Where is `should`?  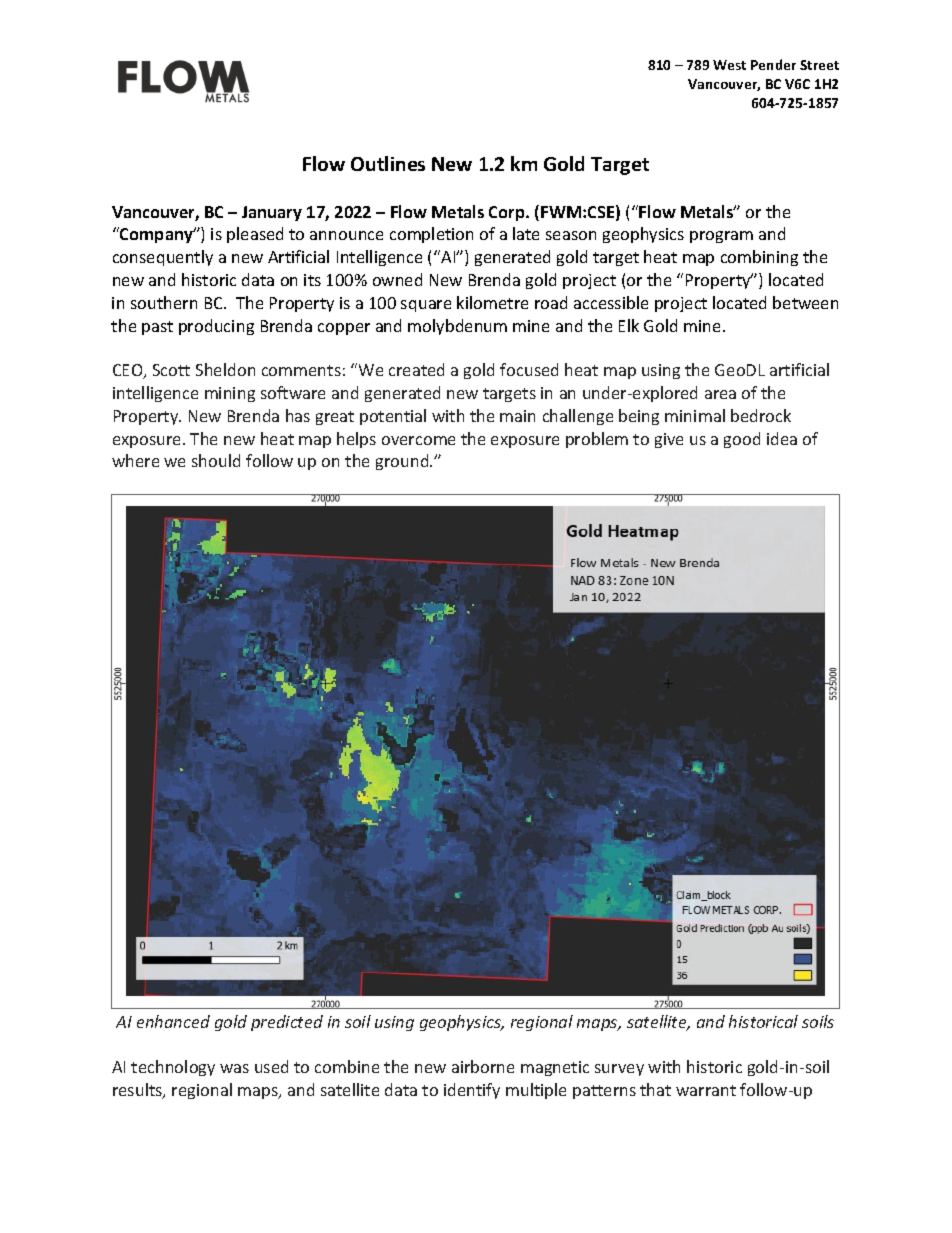 should is located at coordinates (216, 460).
